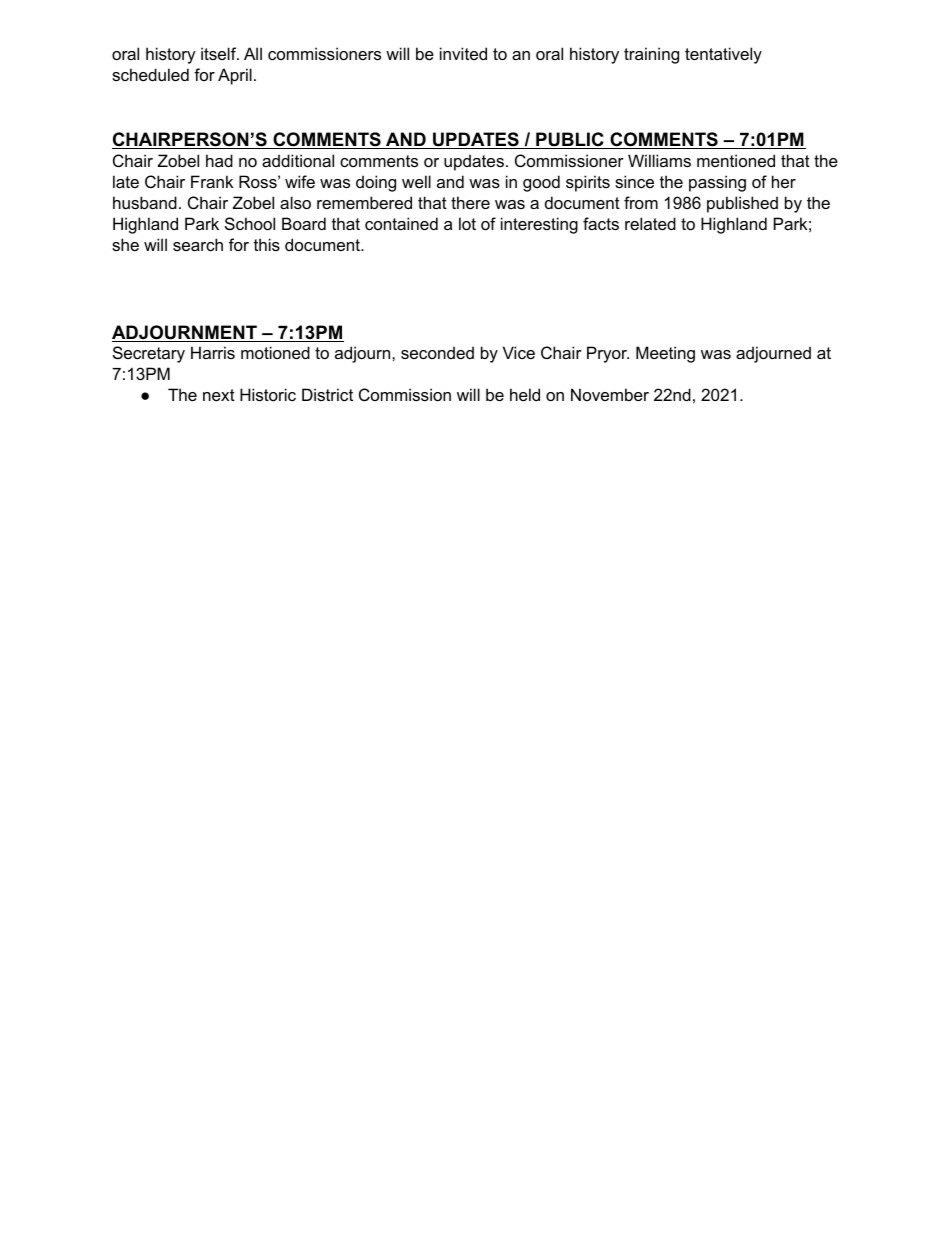 The height and width of the screenshot is (1233, 952). I want to click on PUBLIC, so click(570, 140).
